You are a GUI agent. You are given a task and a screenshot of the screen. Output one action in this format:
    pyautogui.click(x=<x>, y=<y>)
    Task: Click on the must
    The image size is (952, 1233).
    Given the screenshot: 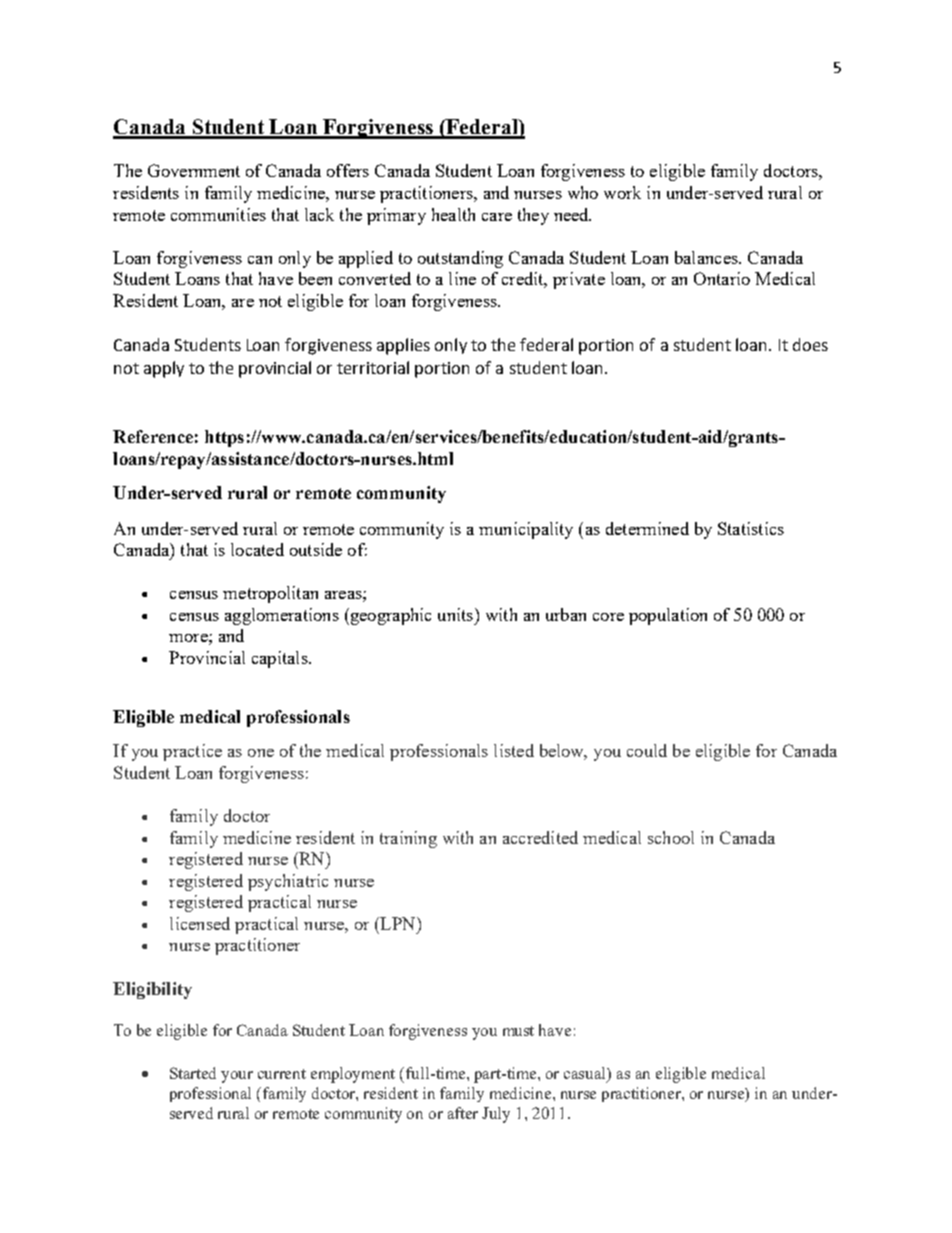 What is the action you would take?
    pyautogui.click(x=518, y=1031)
